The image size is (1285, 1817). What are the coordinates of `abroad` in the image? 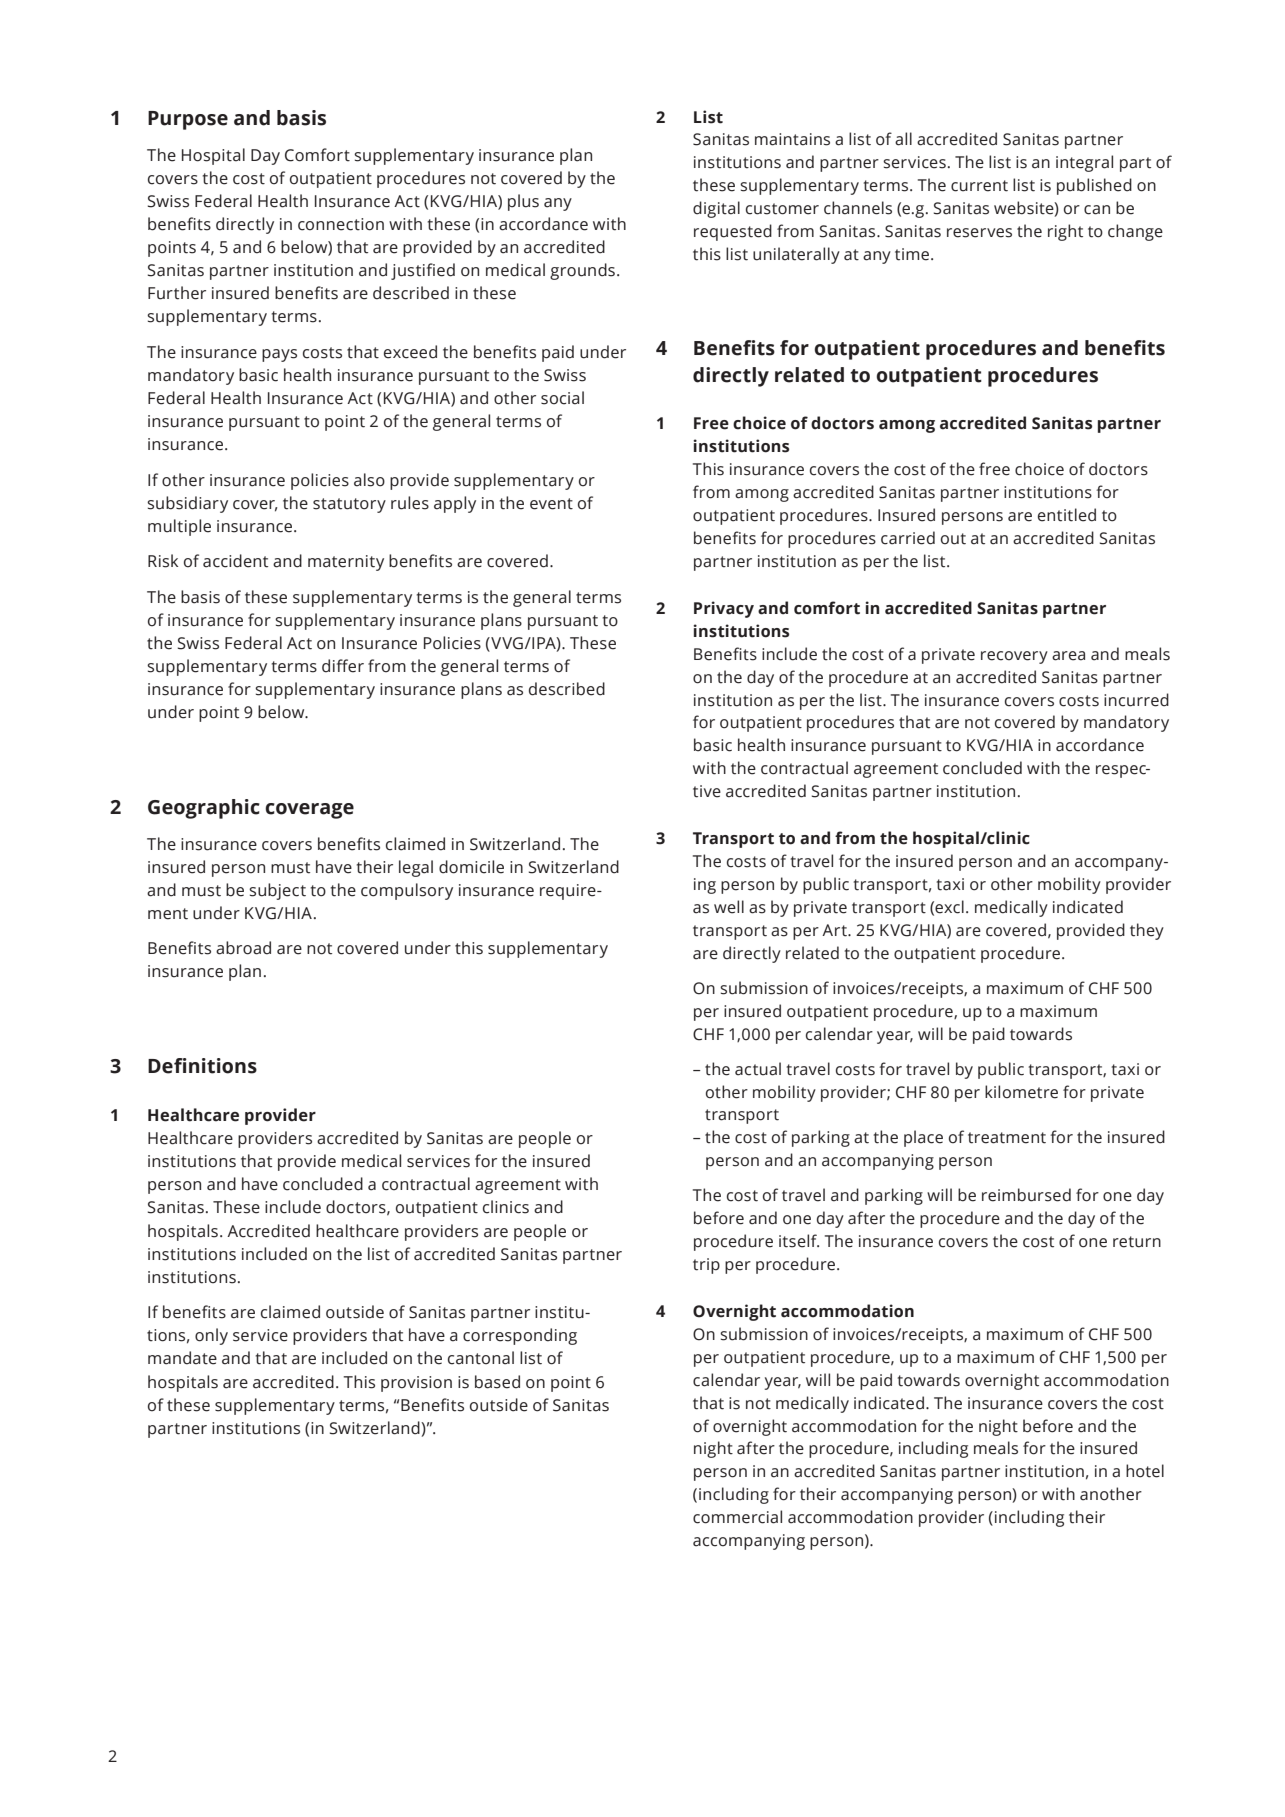 It's located at (243, 948).
